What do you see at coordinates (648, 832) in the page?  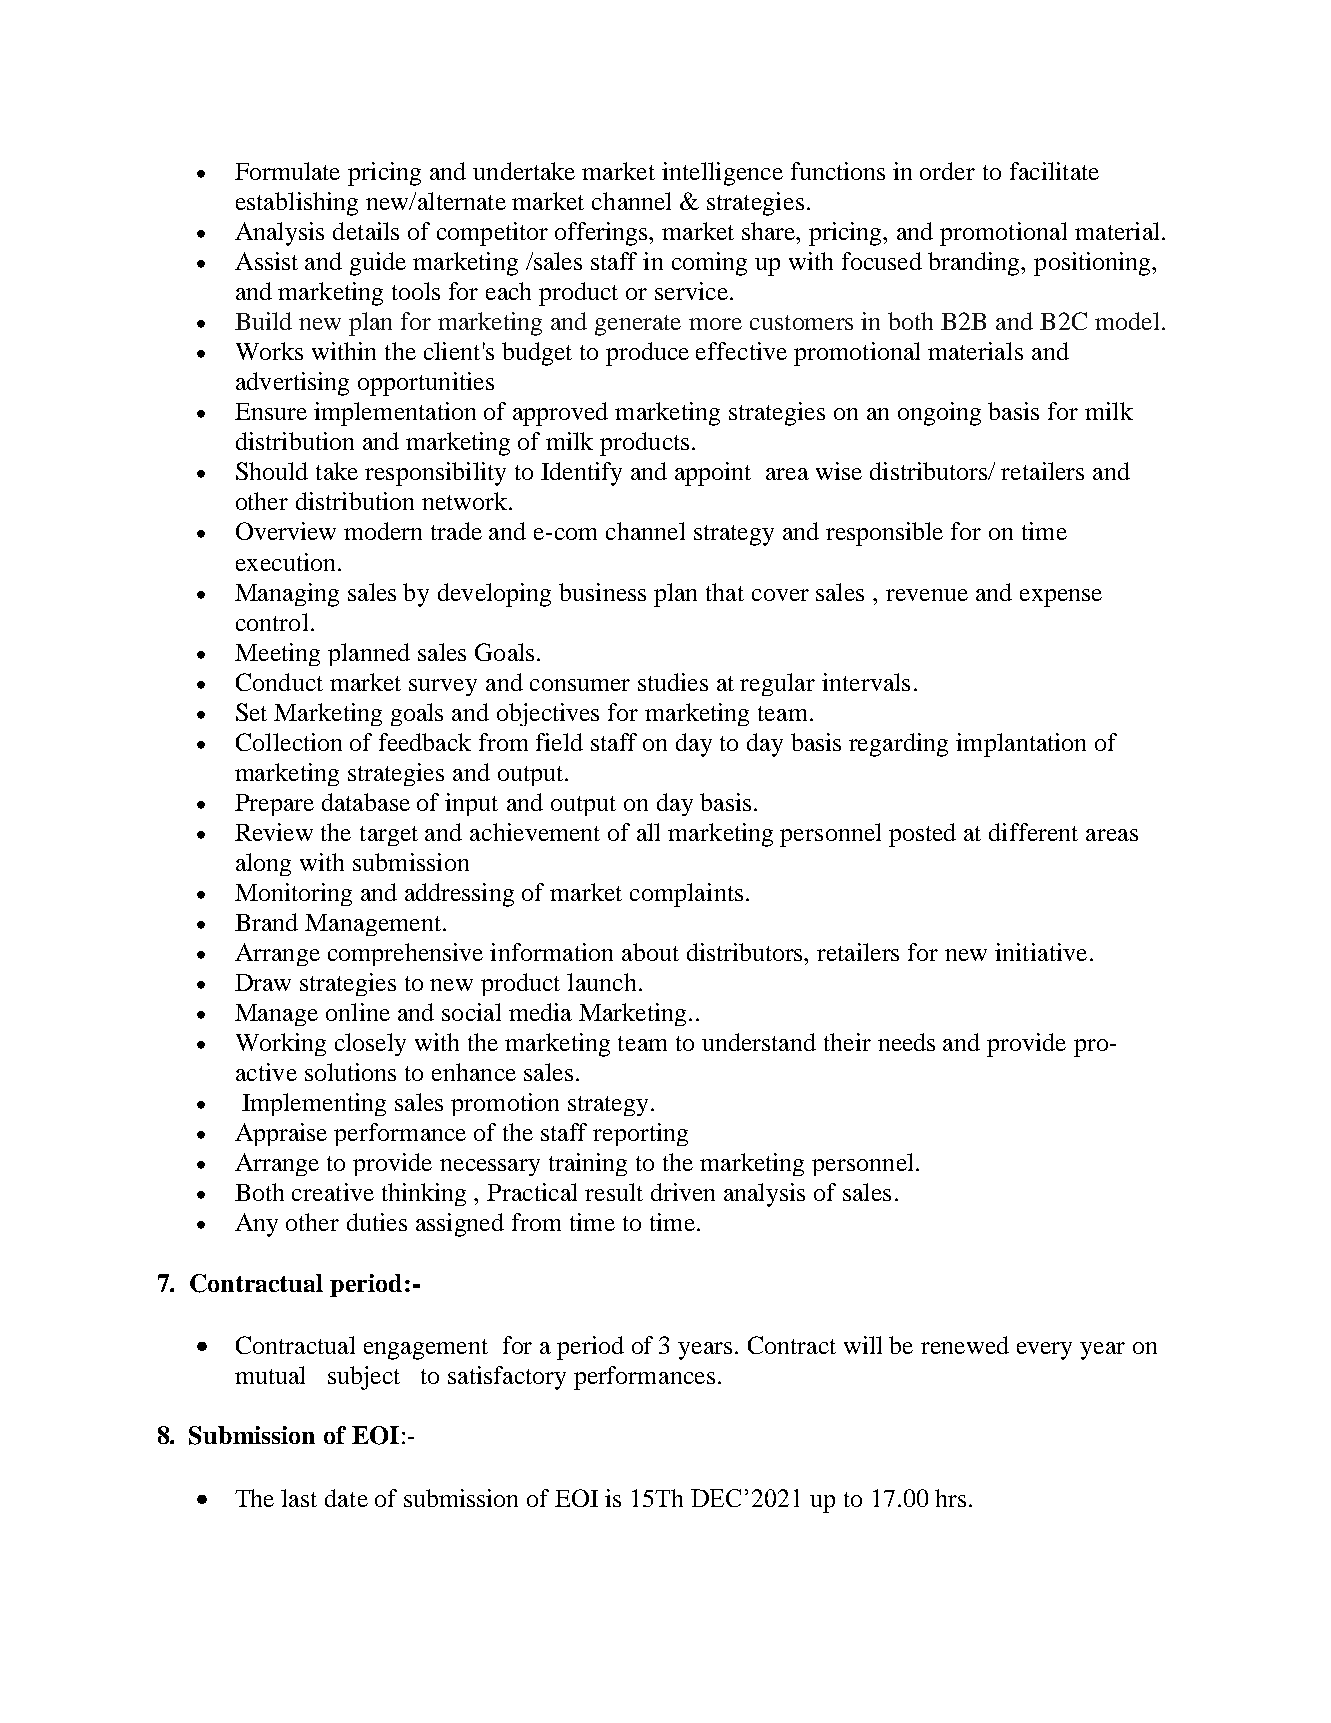 I see `all` at bounding box center [648, 832].
